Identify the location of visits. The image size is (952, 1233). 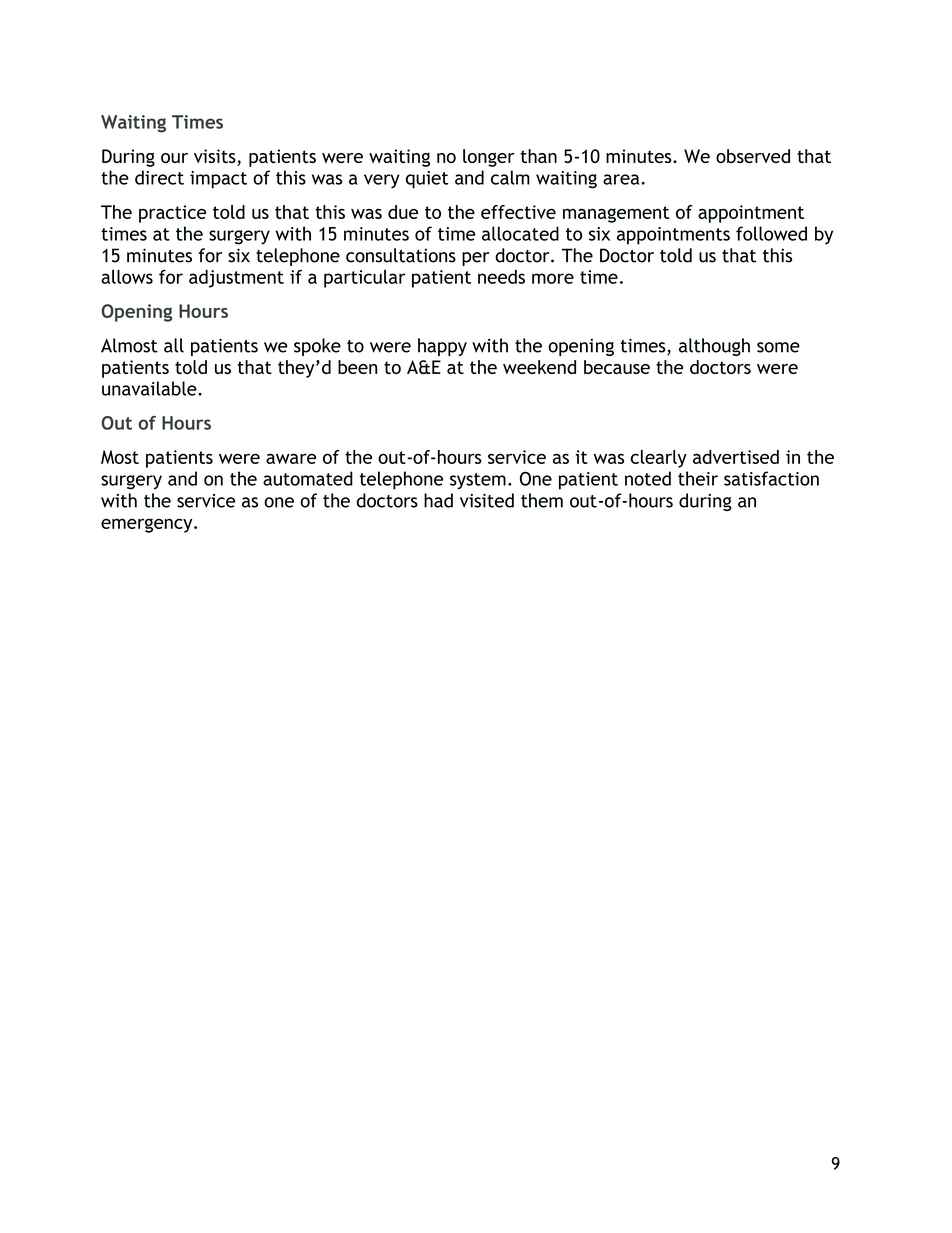
(216, 157).
